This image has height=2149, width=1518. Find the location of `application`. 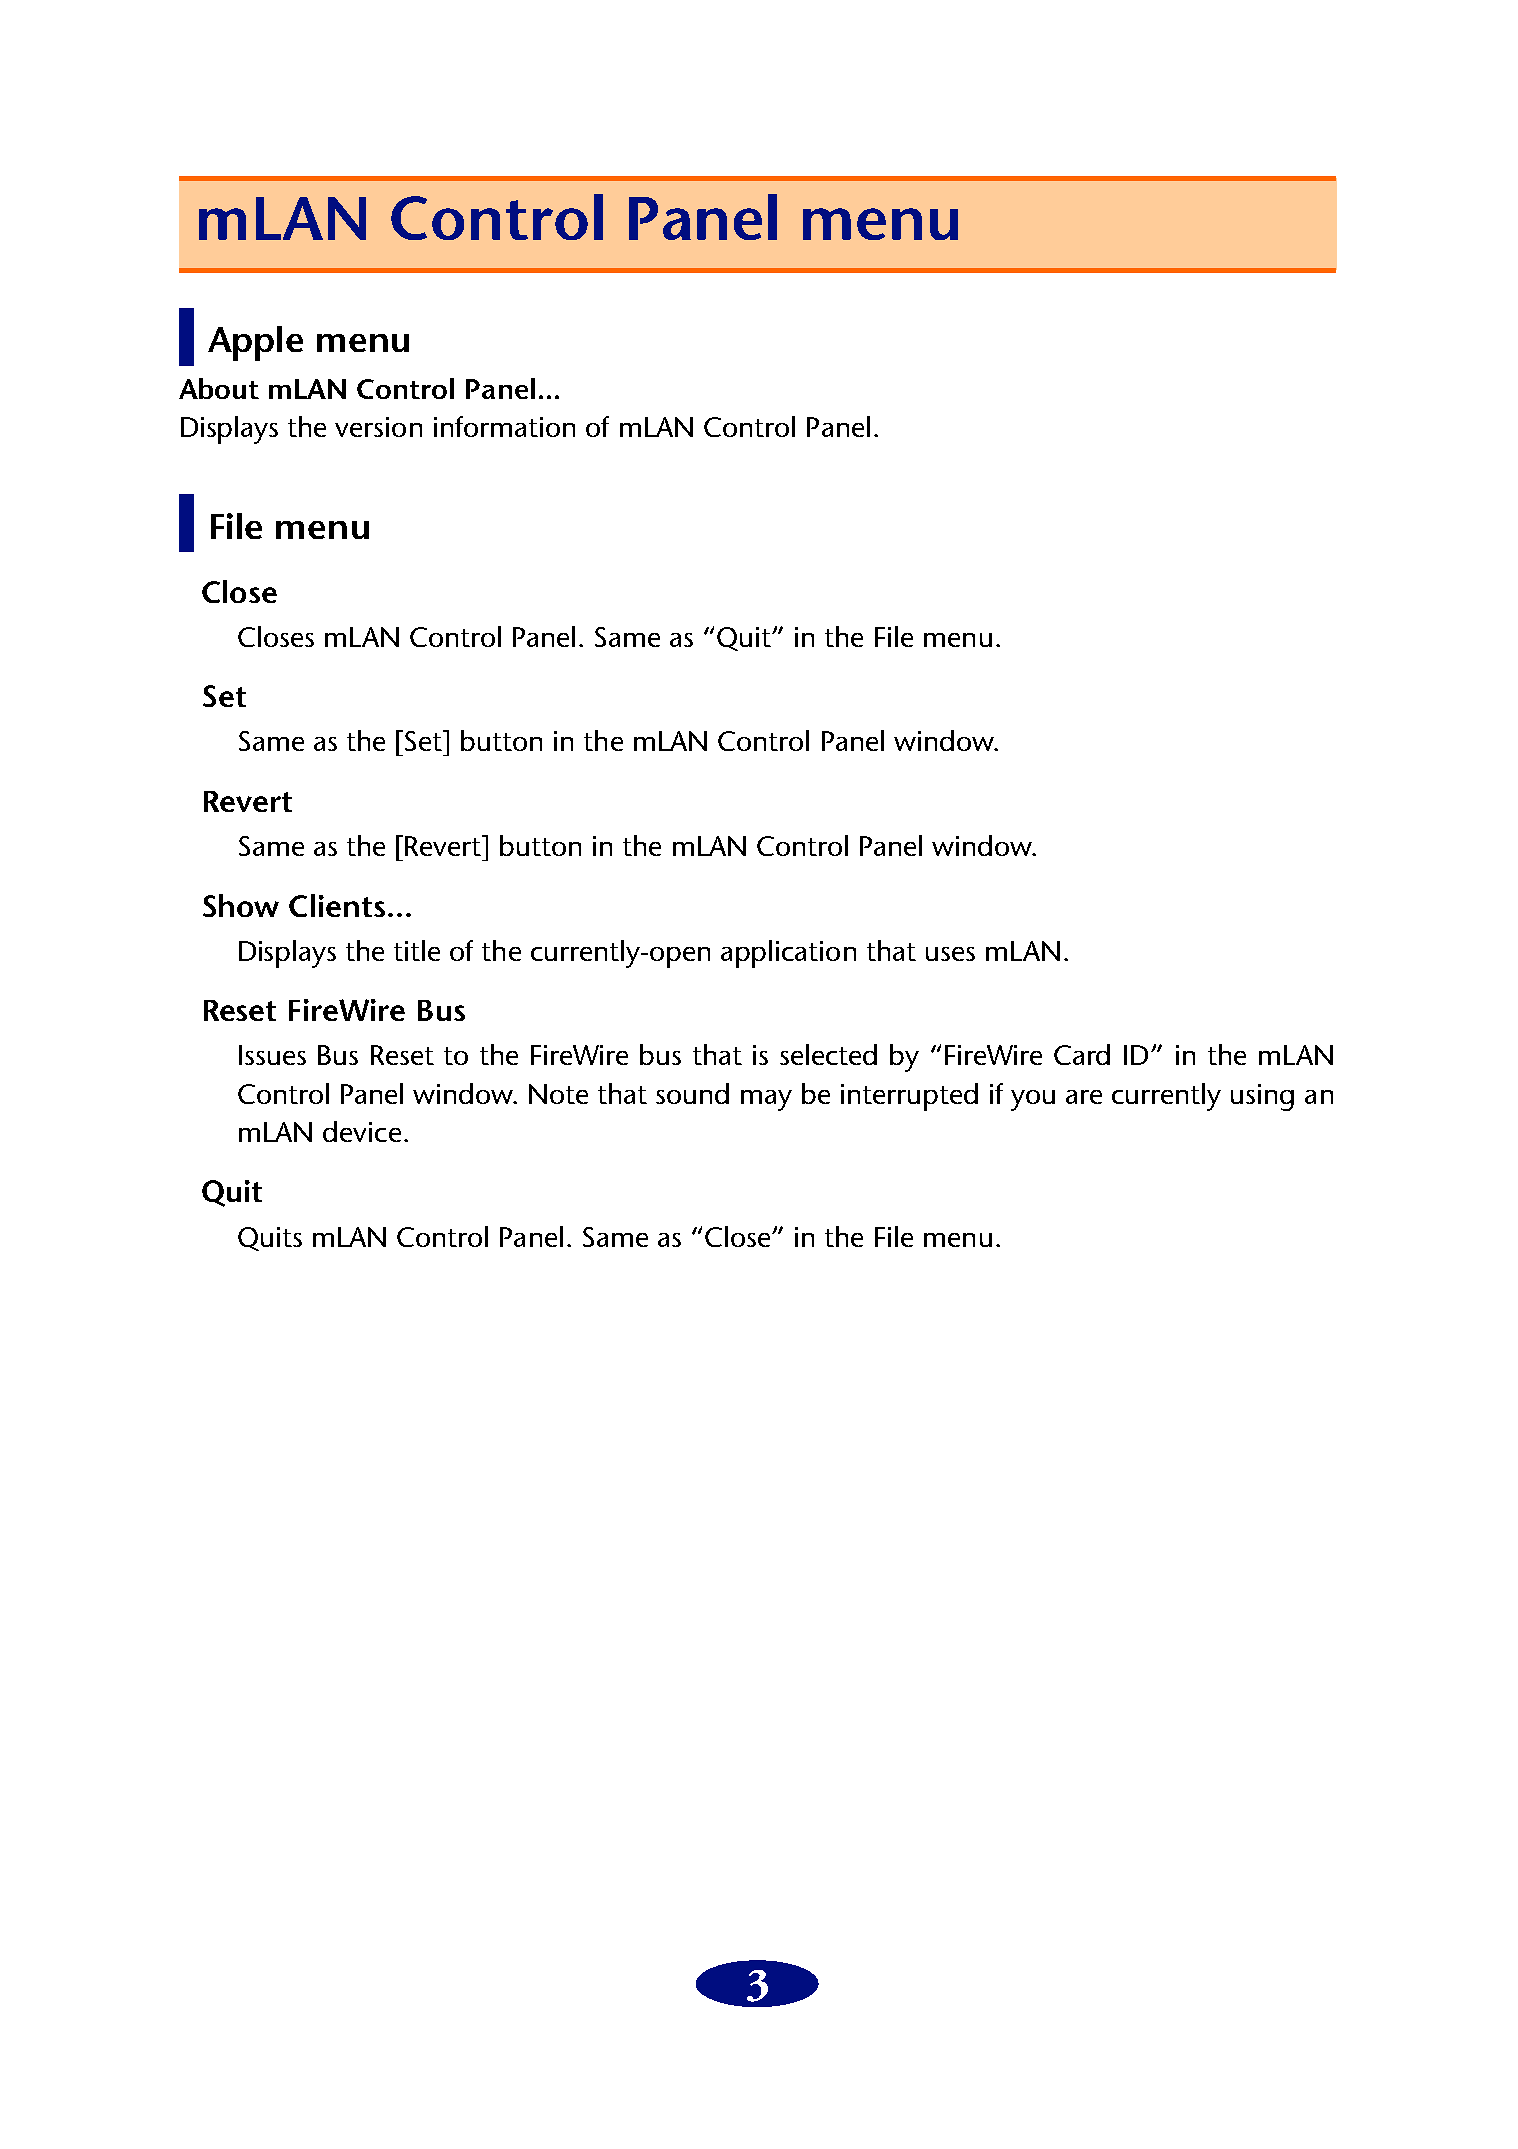

application is located at coordinates (788, 954).
